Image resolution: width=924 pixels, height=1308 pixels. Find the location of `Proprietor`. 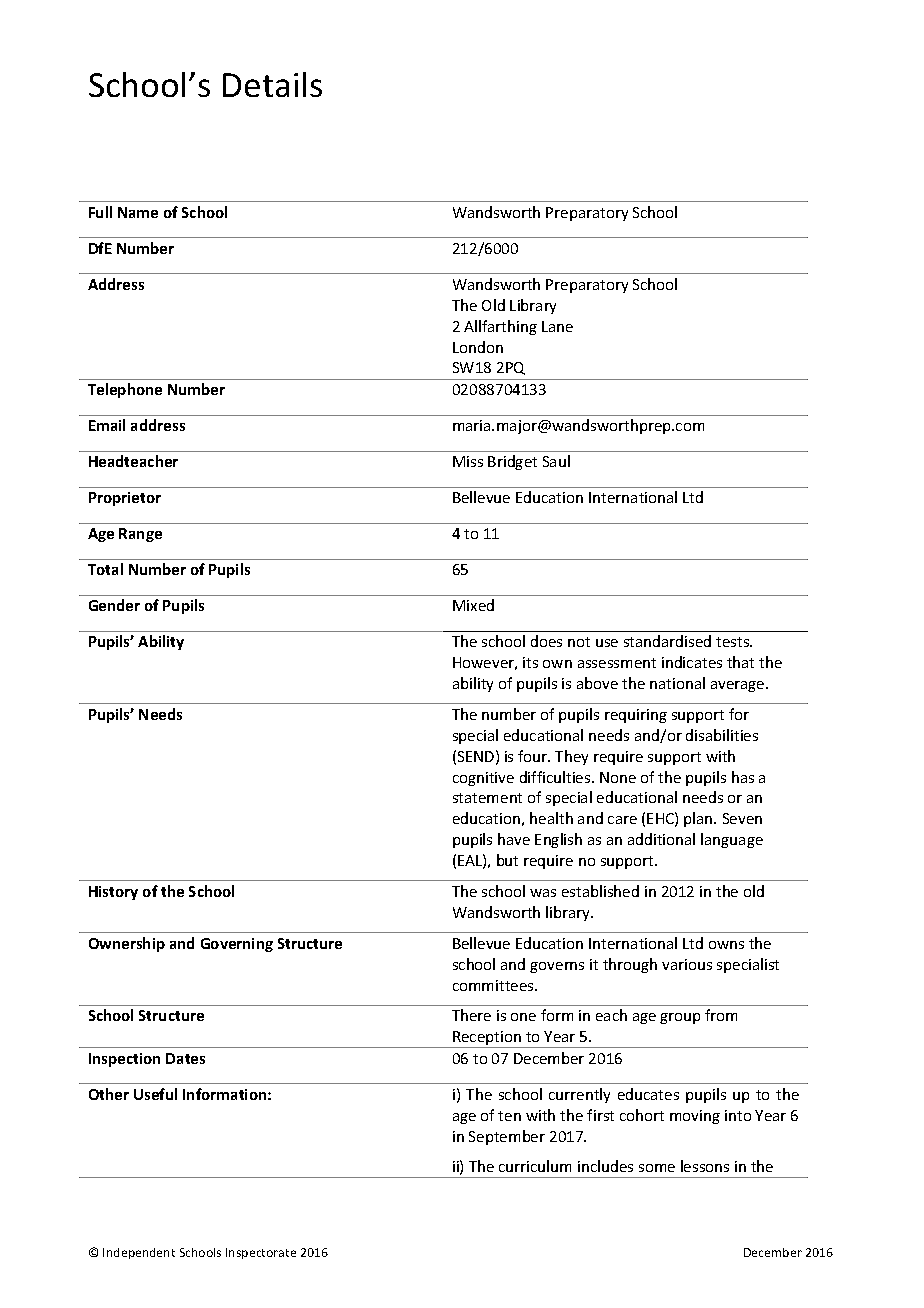

Proprietor is located at coordinates (125, 499).
